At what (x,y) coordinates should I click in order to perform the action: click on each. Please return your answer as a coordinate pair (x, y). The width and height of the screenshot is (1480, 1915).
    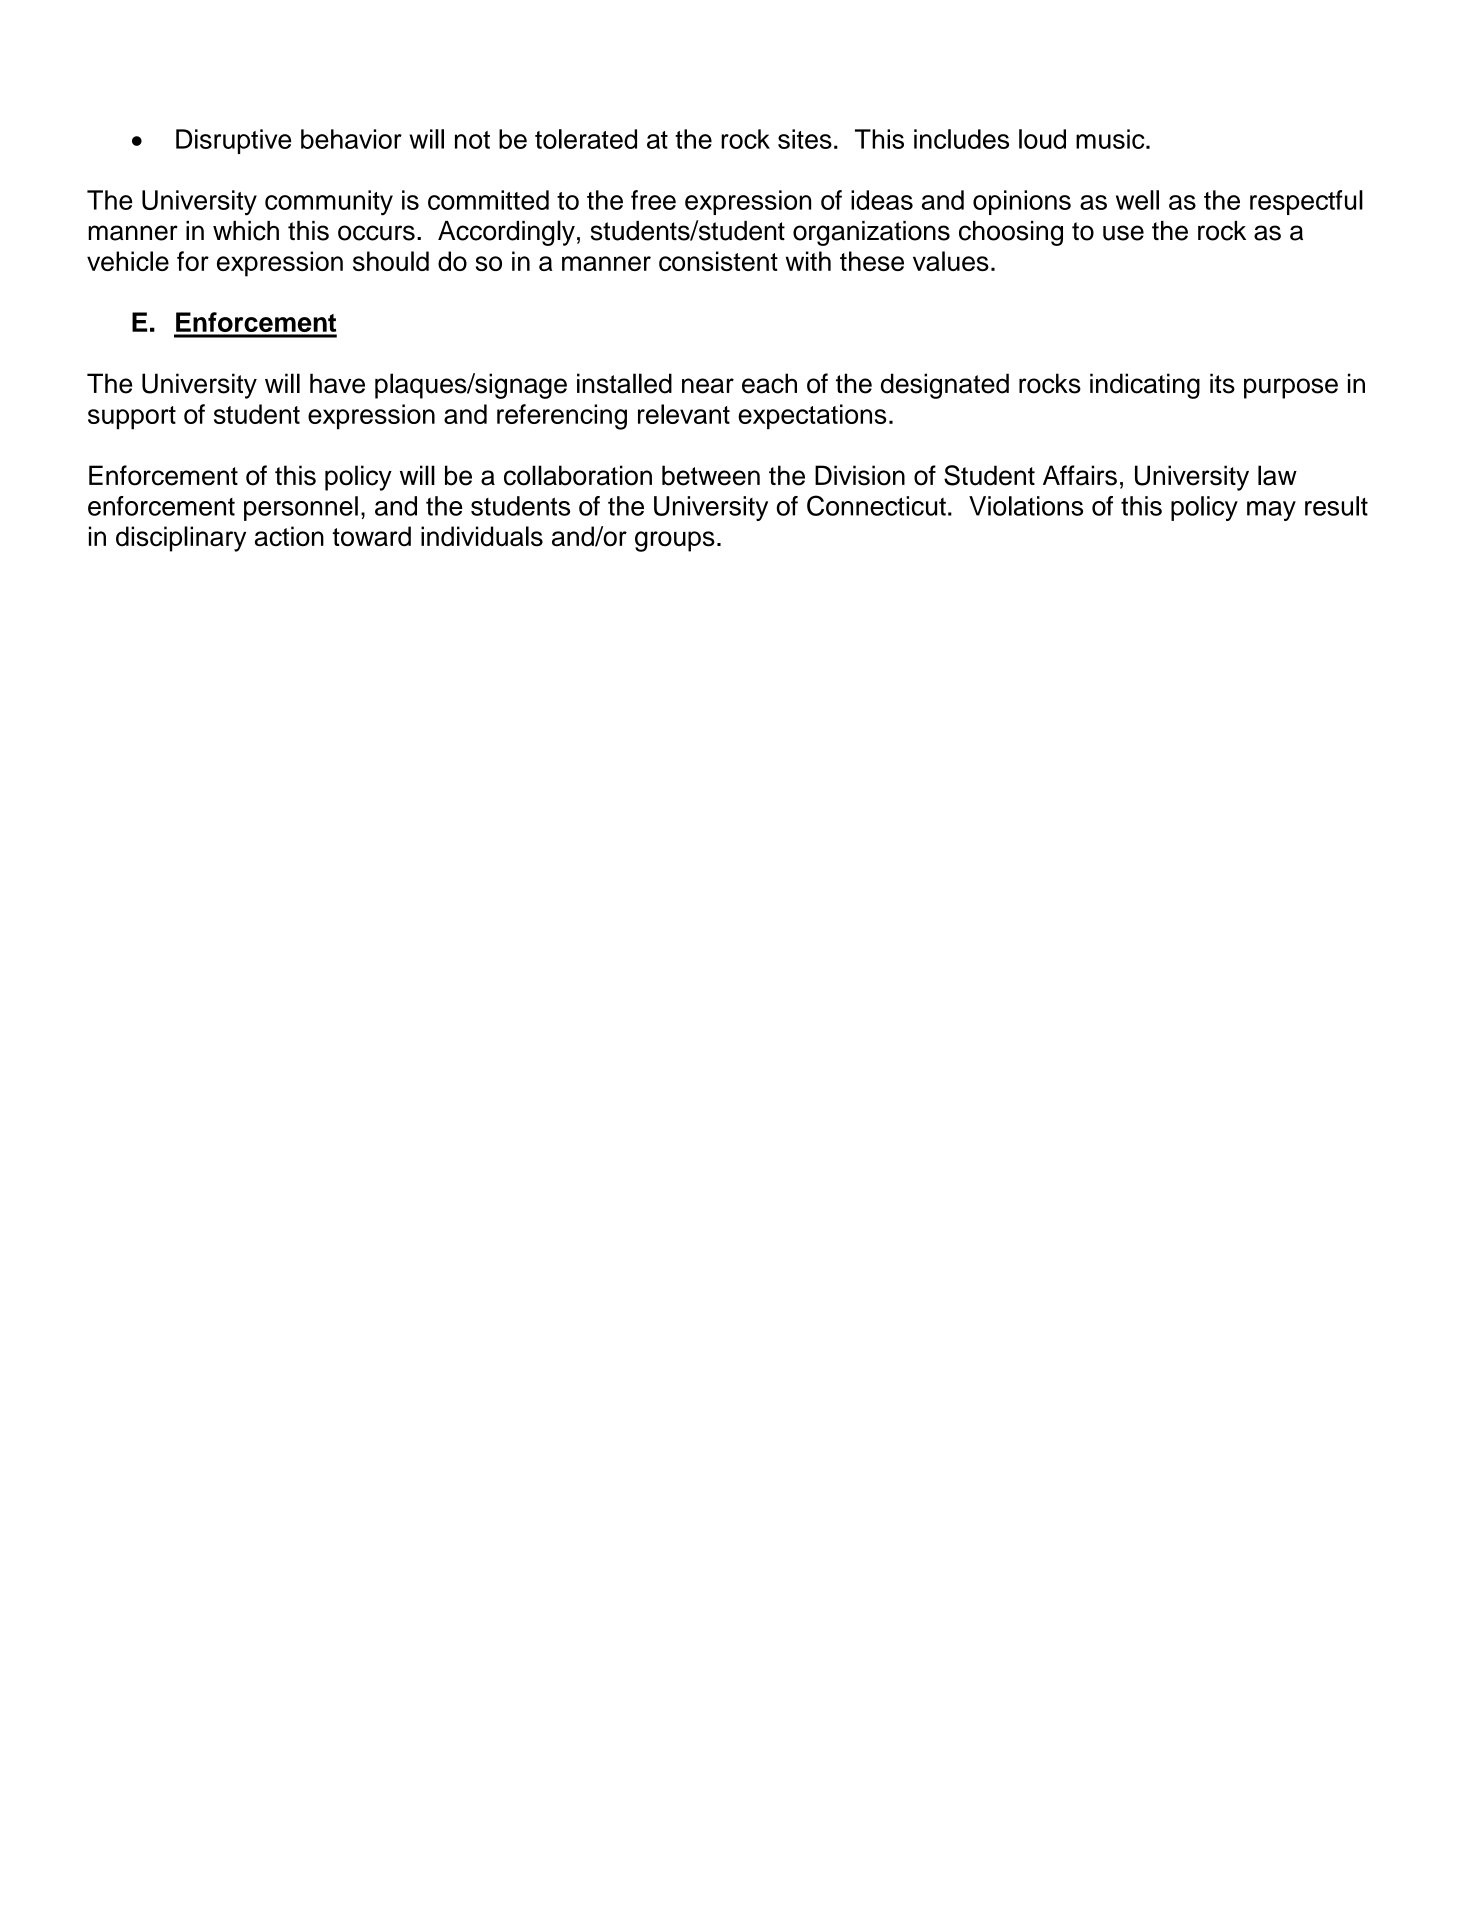
    Looking at the image, I should click on (769, 383).
